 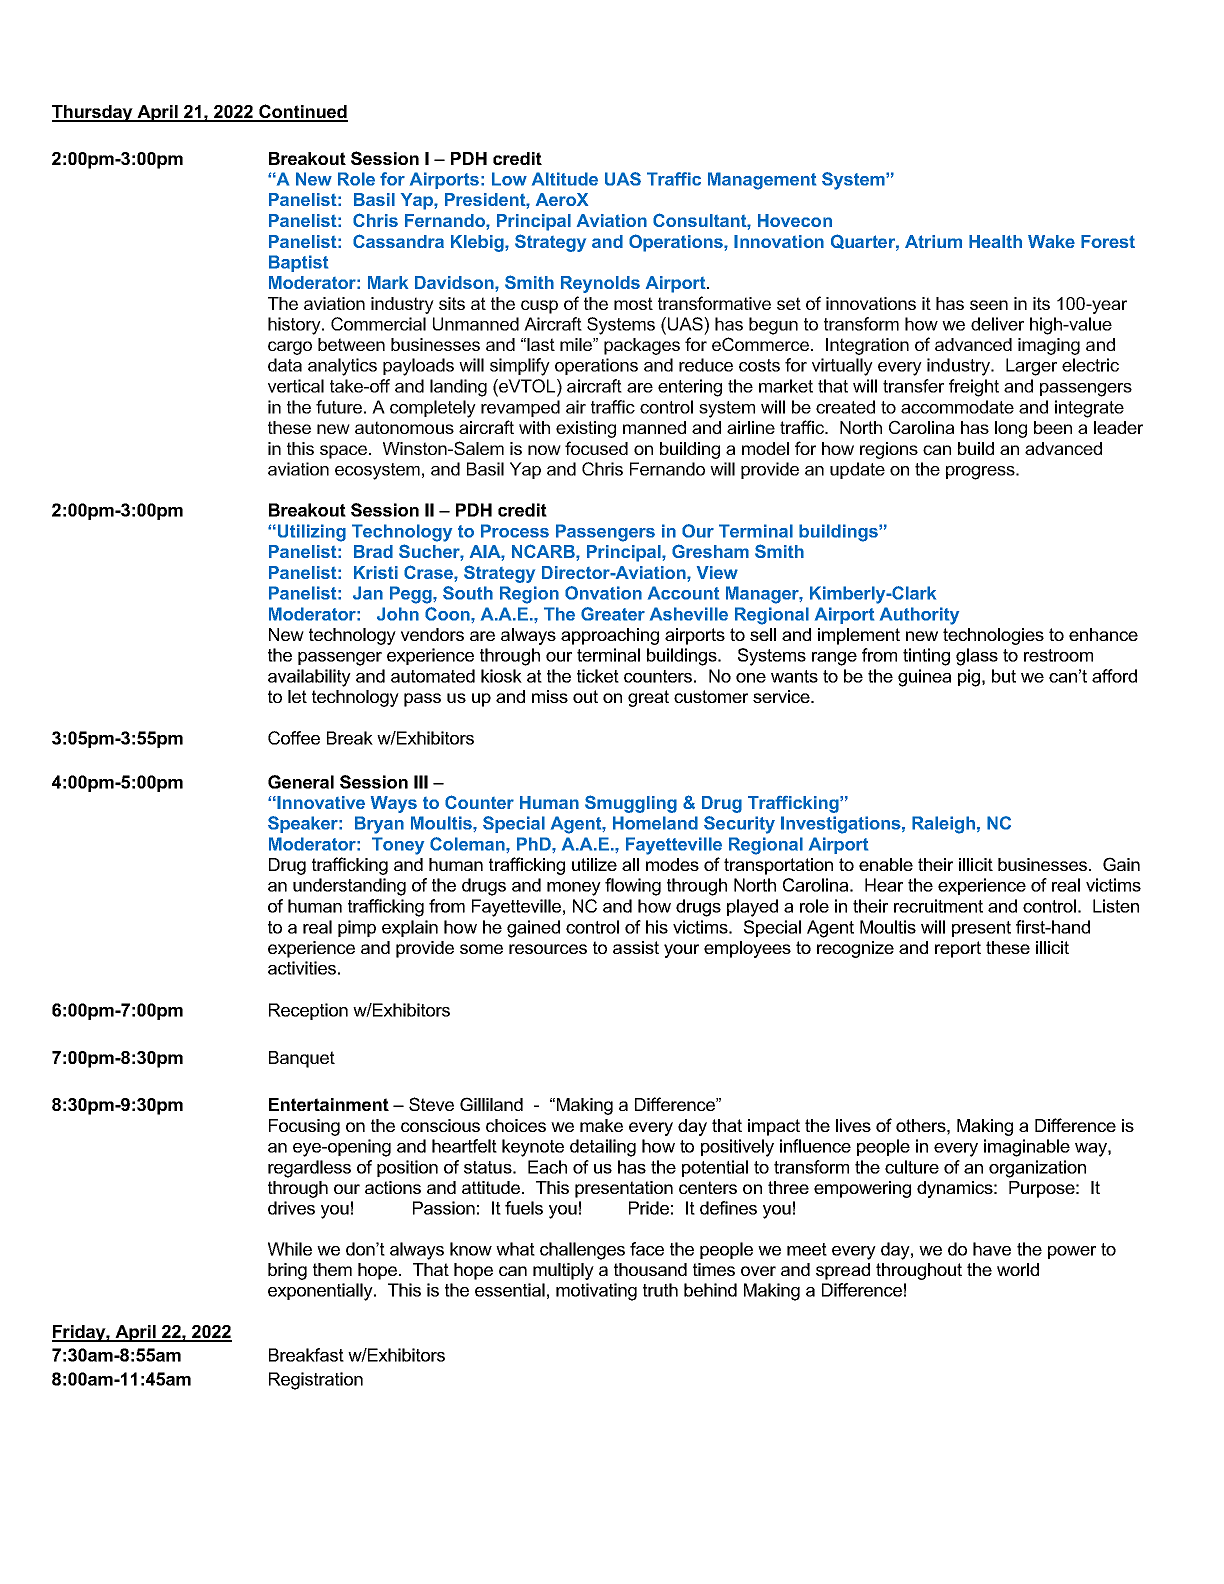 I want to click on understanding, so click(x=349, y=887).
